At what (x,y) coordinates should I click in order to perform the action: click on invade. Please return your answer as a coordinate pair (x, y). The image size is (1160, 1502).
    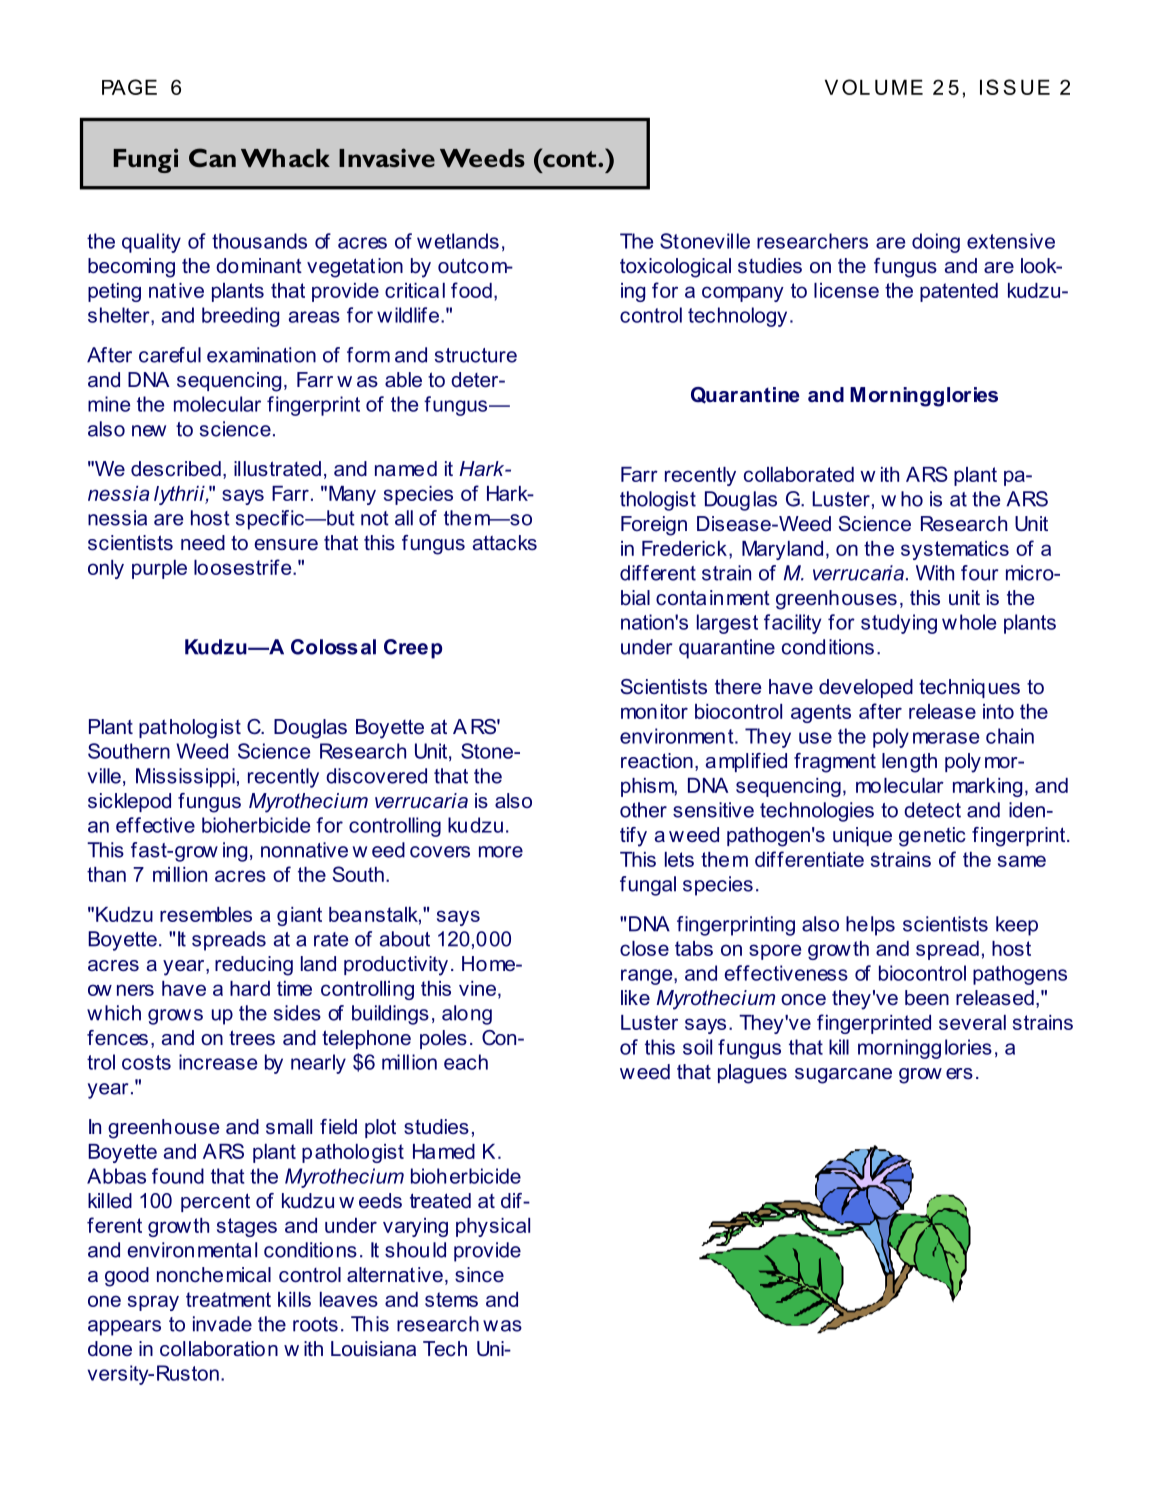
    Looking at the image, I should click on (222, 1324).
